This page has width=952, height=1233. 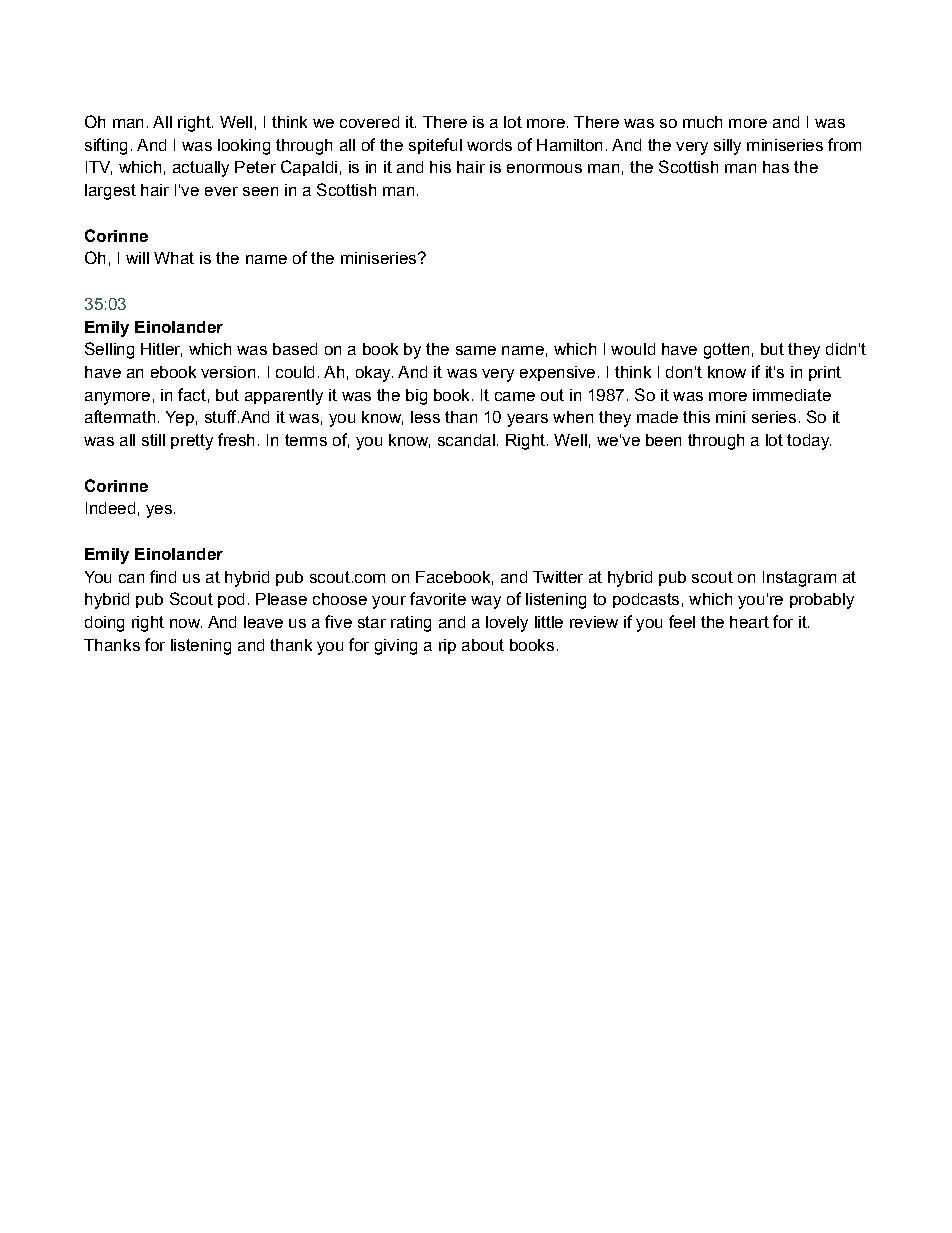 What do you see at coordinates (263, 622) in the page?
I see `leave` at bounding box center [263, 622].
